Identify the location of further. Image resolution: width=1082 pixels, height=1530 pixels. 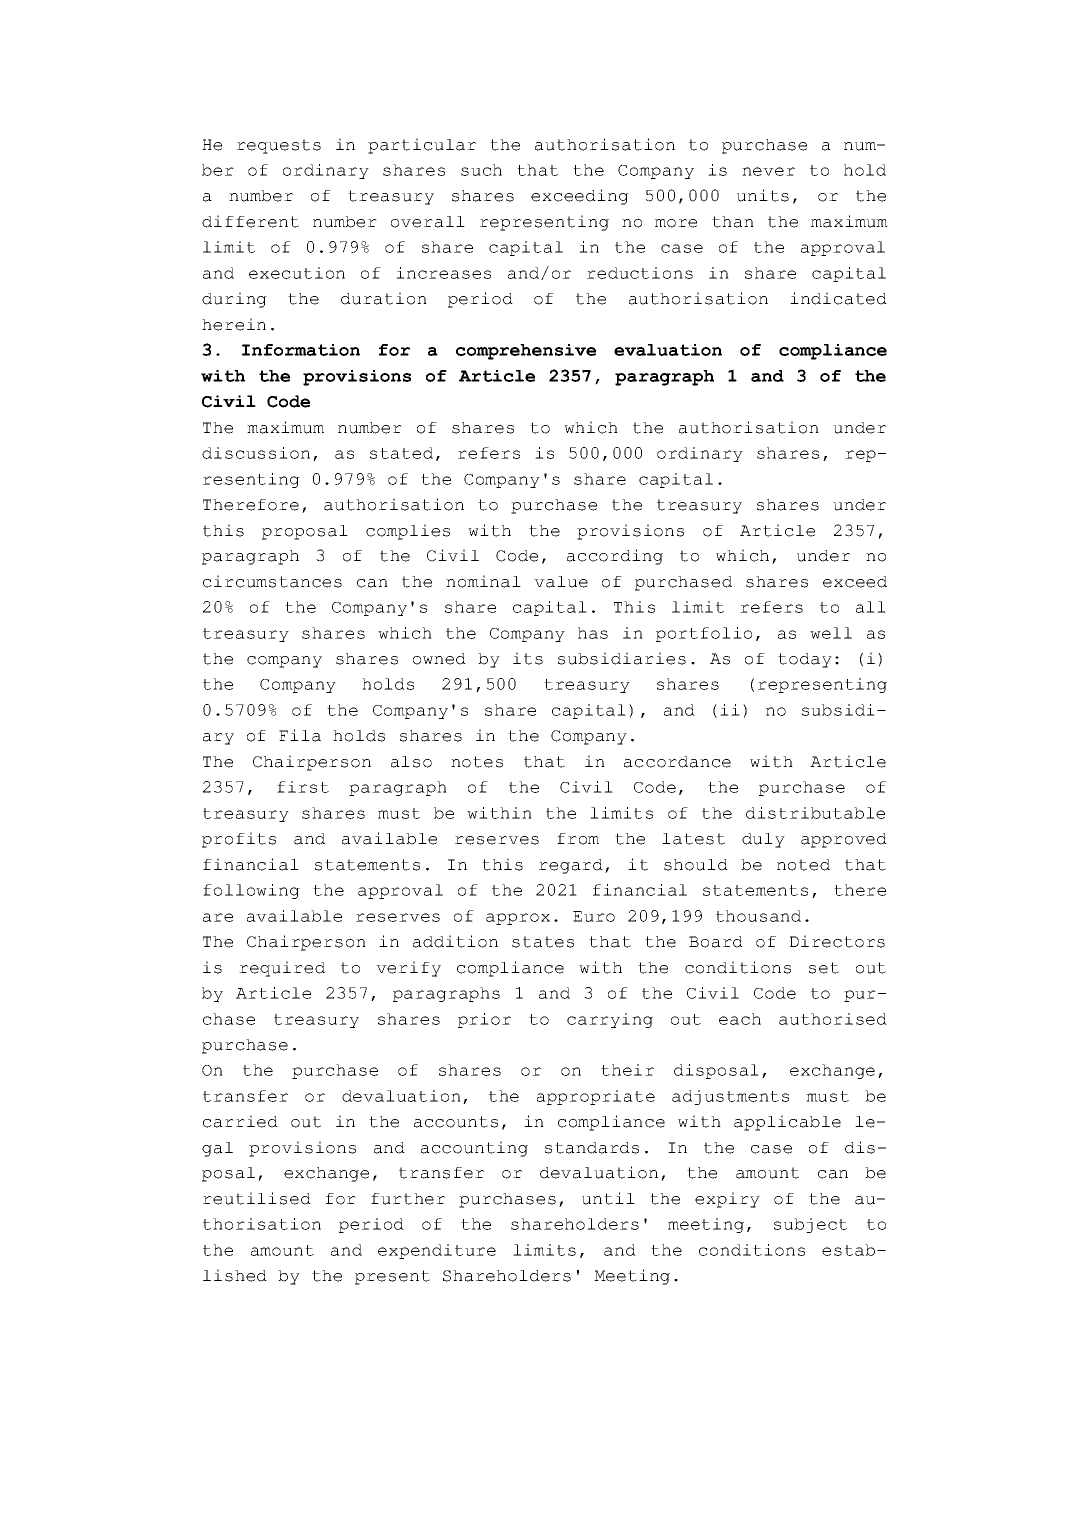
(408, 1199).
